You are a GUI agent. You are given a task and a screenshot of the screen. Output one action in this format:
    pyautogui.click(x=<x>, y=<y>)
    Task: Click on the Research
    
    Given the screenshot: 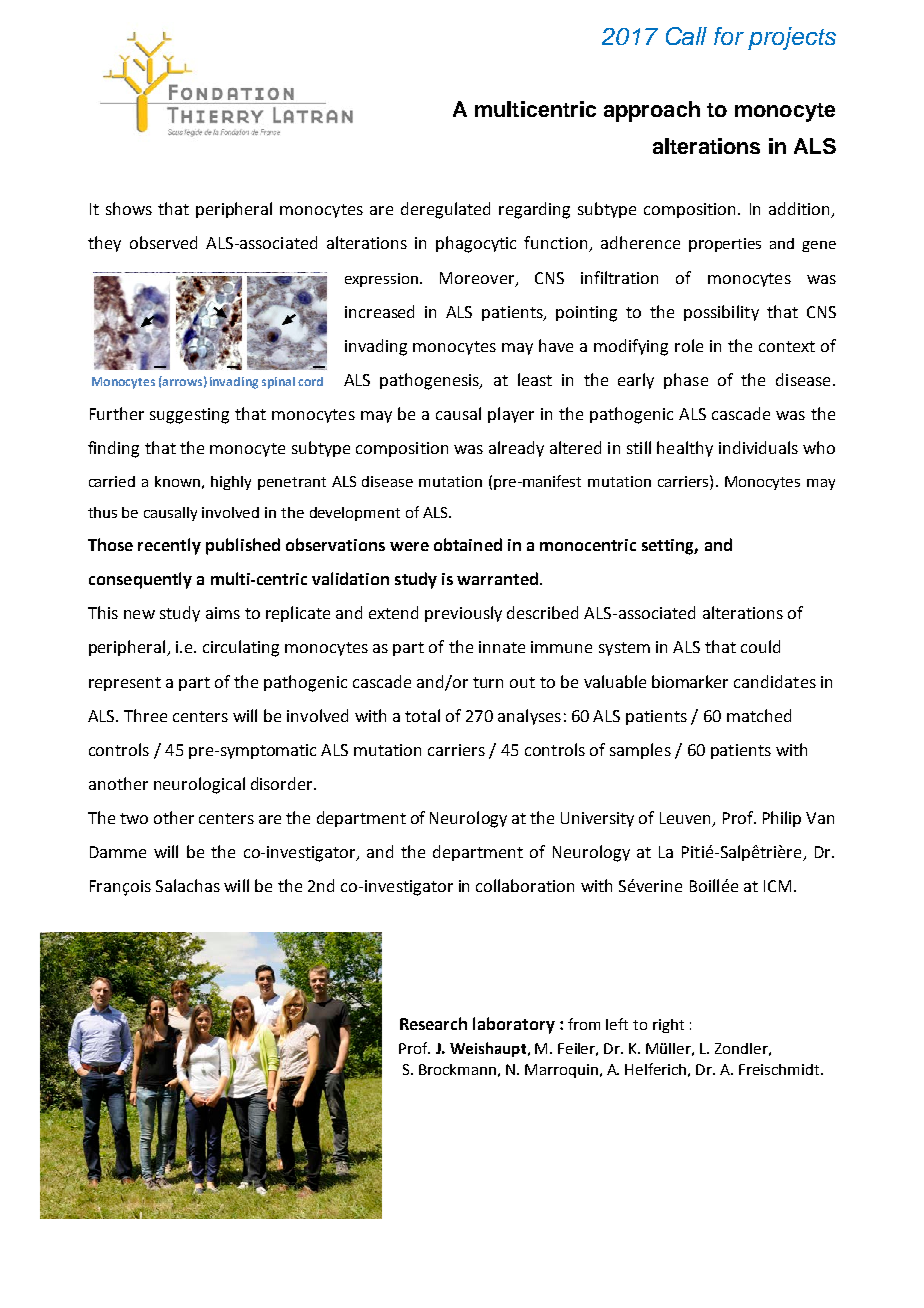 What is the action you would take?
    pyautogui.click(x=433, y=1023)
